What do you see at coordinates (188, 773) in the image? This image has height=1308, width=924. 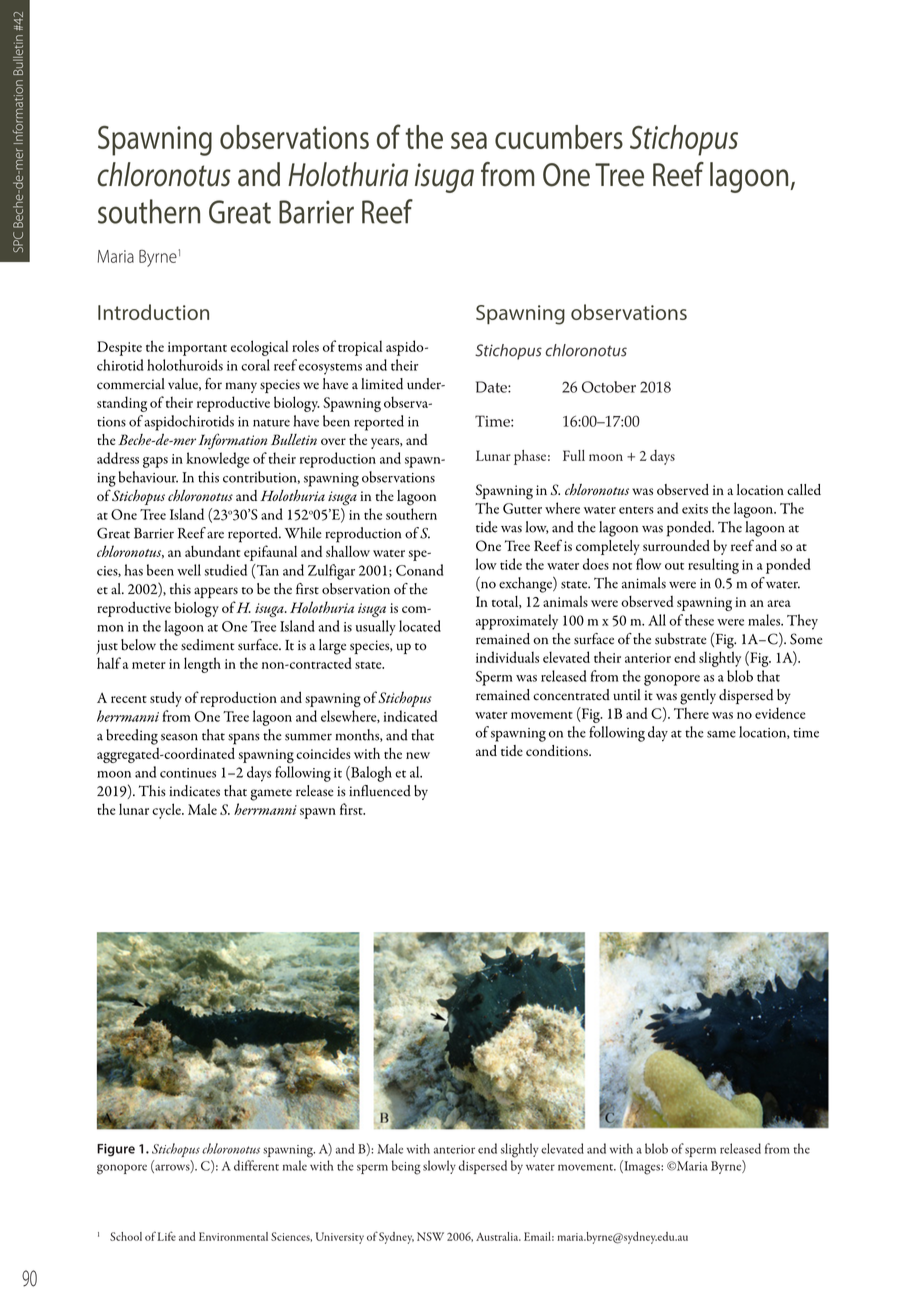 I see `continues` at bounding box center [188, 773].
